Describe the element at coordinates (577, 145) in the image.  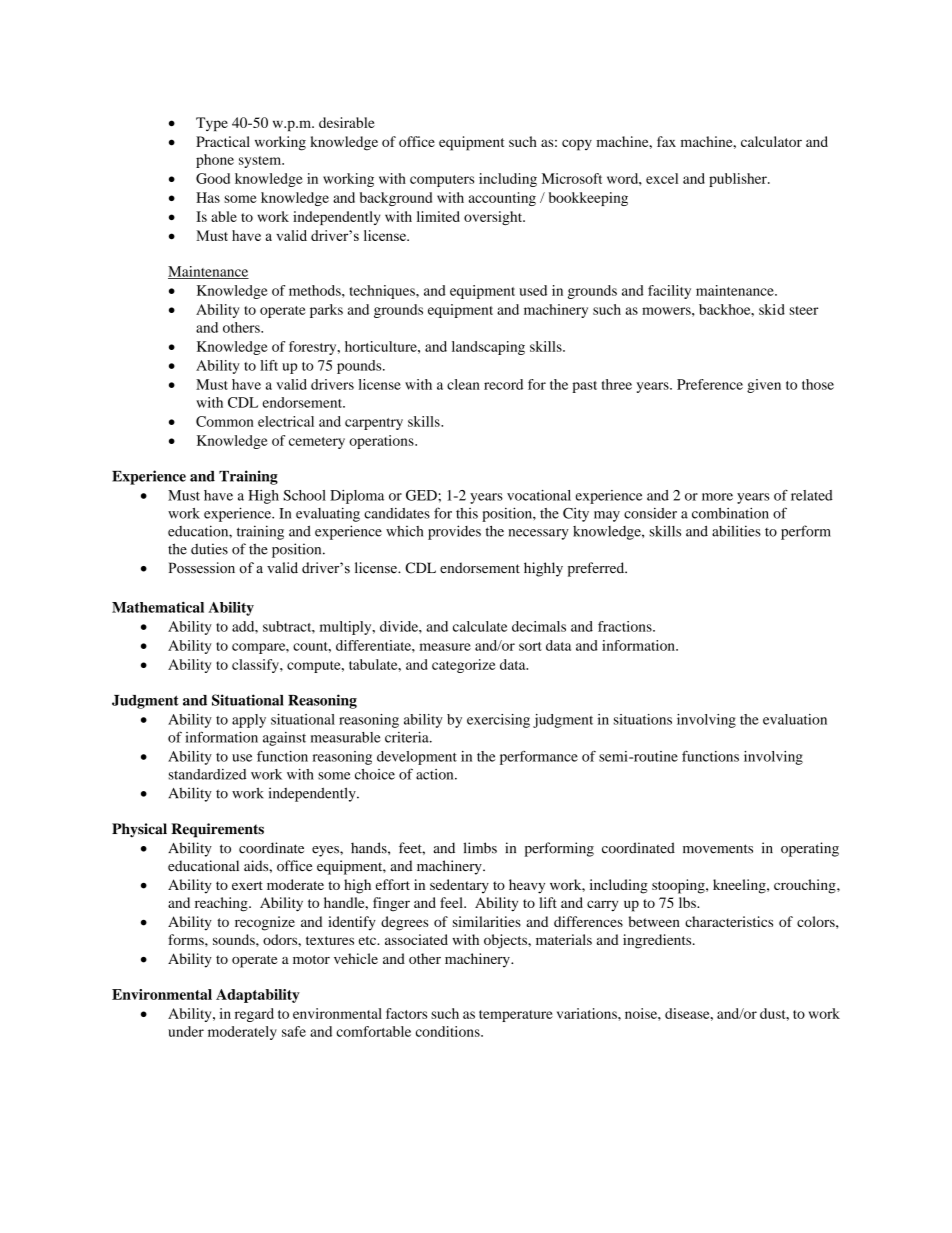
I see `copy` at that location.
